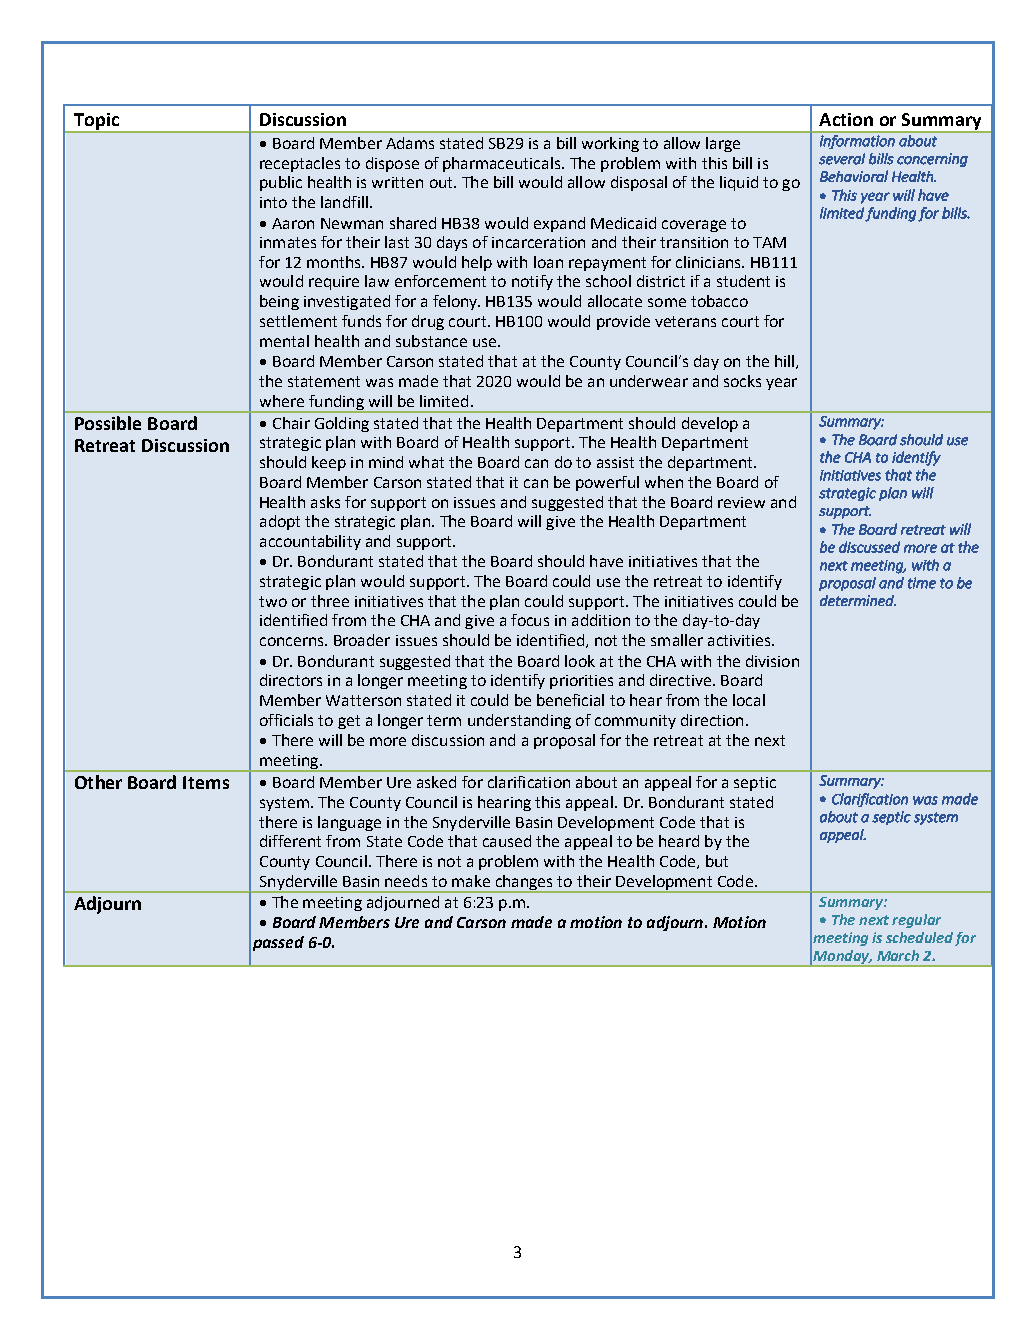  I want to click on different, so click(290, 841).
